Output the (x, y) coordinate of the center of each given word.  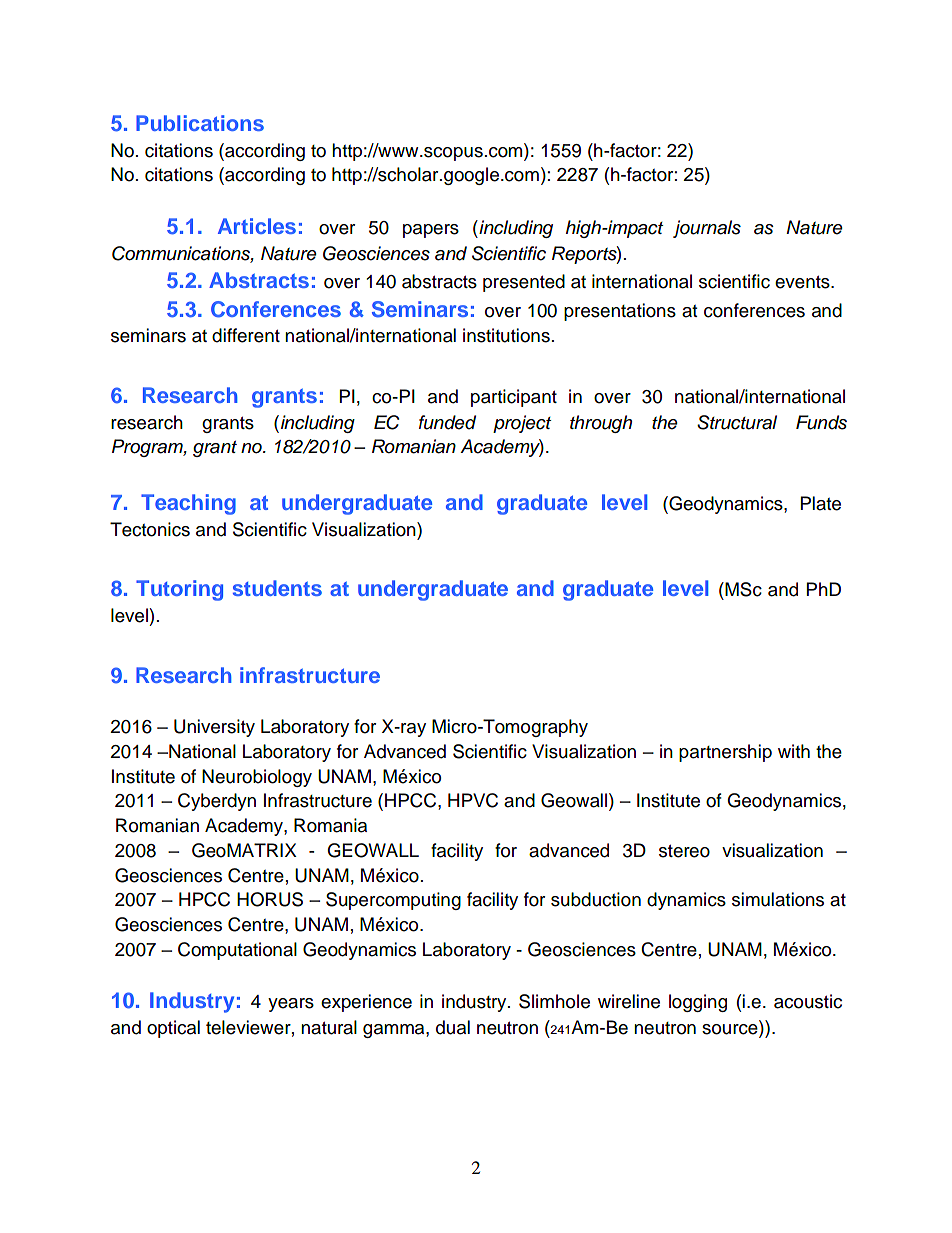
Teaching (188, 504)
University (214, 728)
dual (453, 1027)
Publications (200, 123)
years (291, 1005)
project (522, 424)
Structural (737, 422)
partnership (725, 753)
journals (707, 229)
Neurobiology (257, 778)
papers (431, 231)
